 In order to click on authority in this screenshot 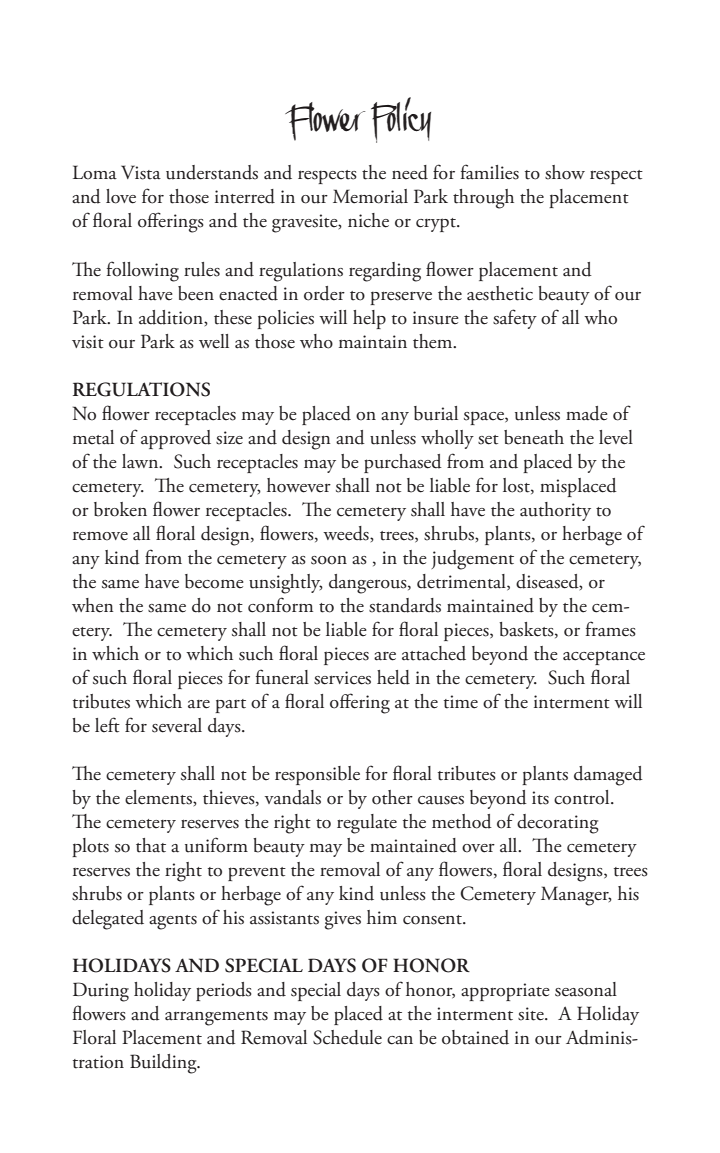, I will do `click(555, 511)`.
